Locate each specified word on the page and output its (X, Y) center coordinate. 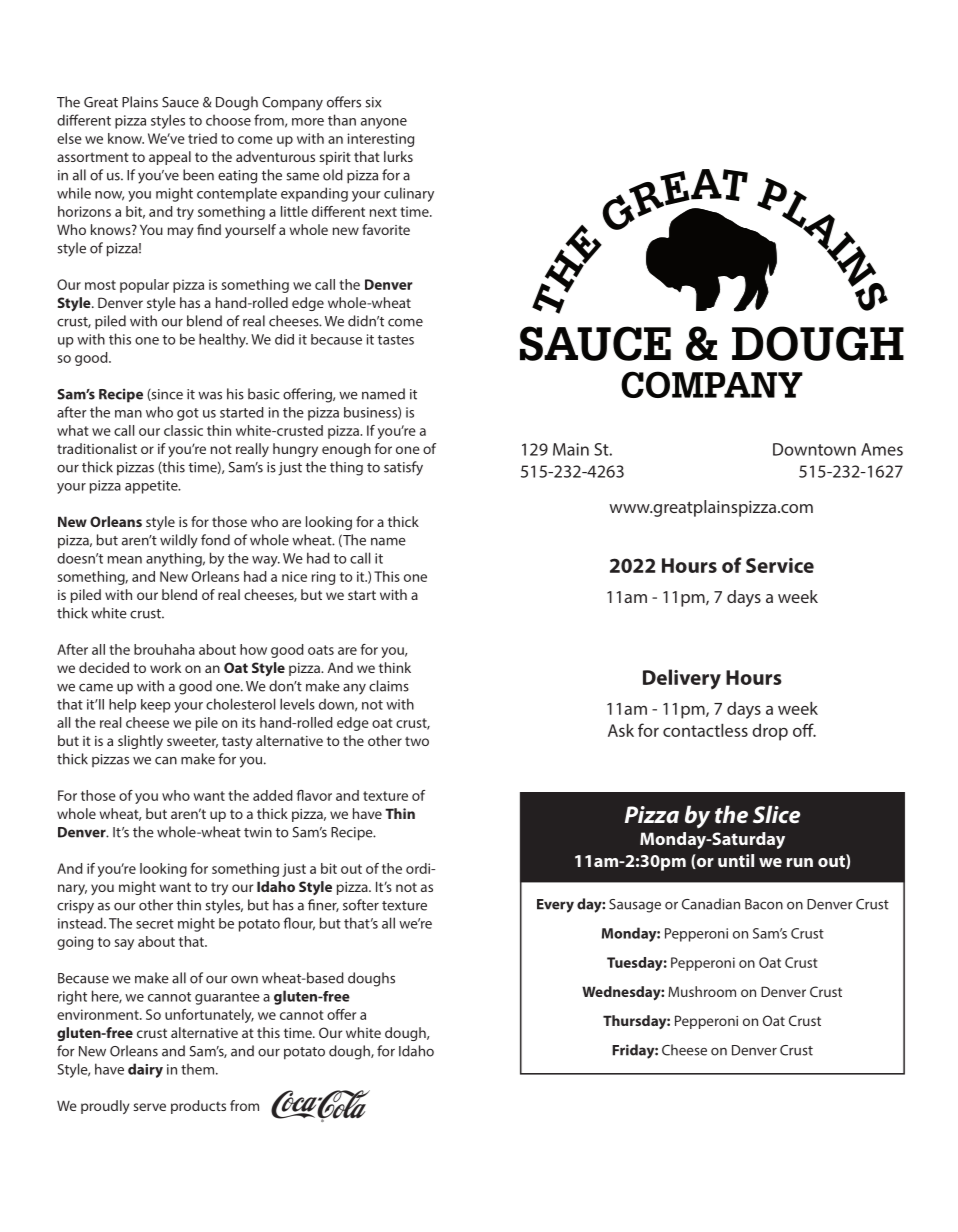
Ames (882, 449)
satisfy (403, 468)
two (417, 741)
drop (770, 732)
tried (202, 138)
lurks (398, 156)
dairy (145, 1070)
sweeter (192, 742)
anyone (384, 123)
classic (183, 430)
